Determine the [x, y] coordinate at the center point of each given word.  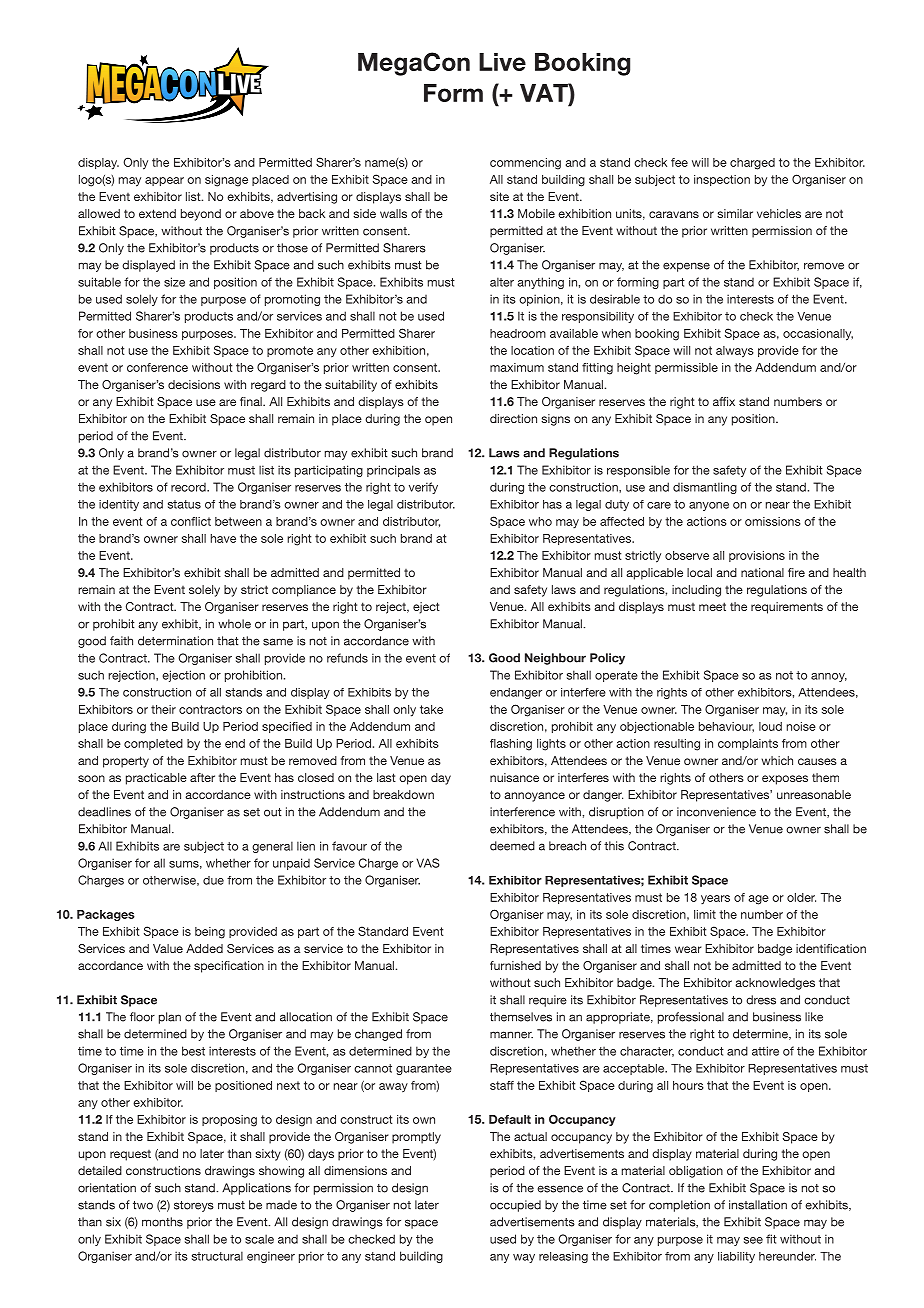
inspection [722, 180]
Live [502, 62]
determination [175, 641]
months [162, 1222]
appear [164, 181]
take [431, 709]
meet [712, 606]
